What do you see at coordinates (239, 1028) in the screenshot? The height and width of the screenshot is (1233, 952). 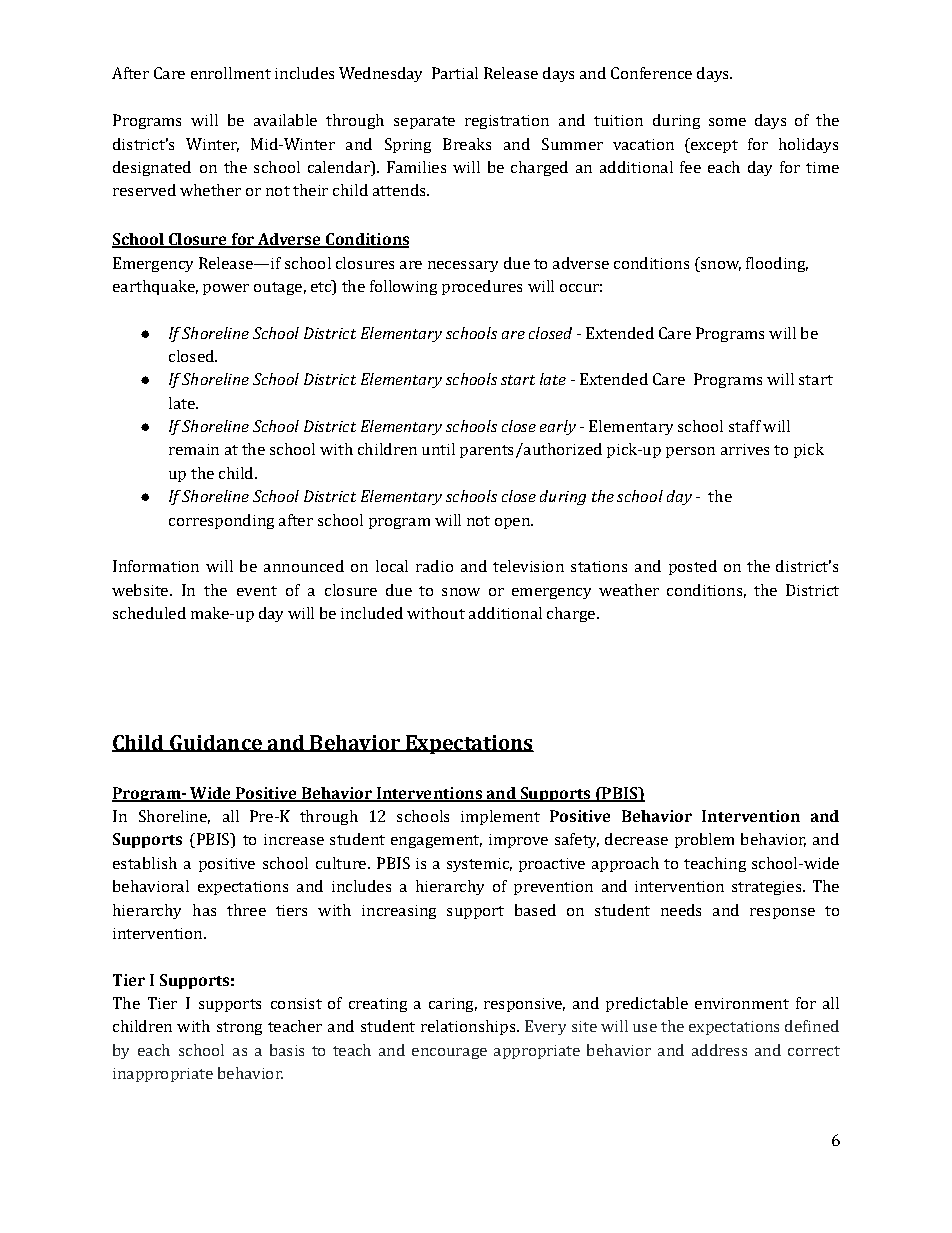 I see `strong` at bounding box center [239, 1028].
